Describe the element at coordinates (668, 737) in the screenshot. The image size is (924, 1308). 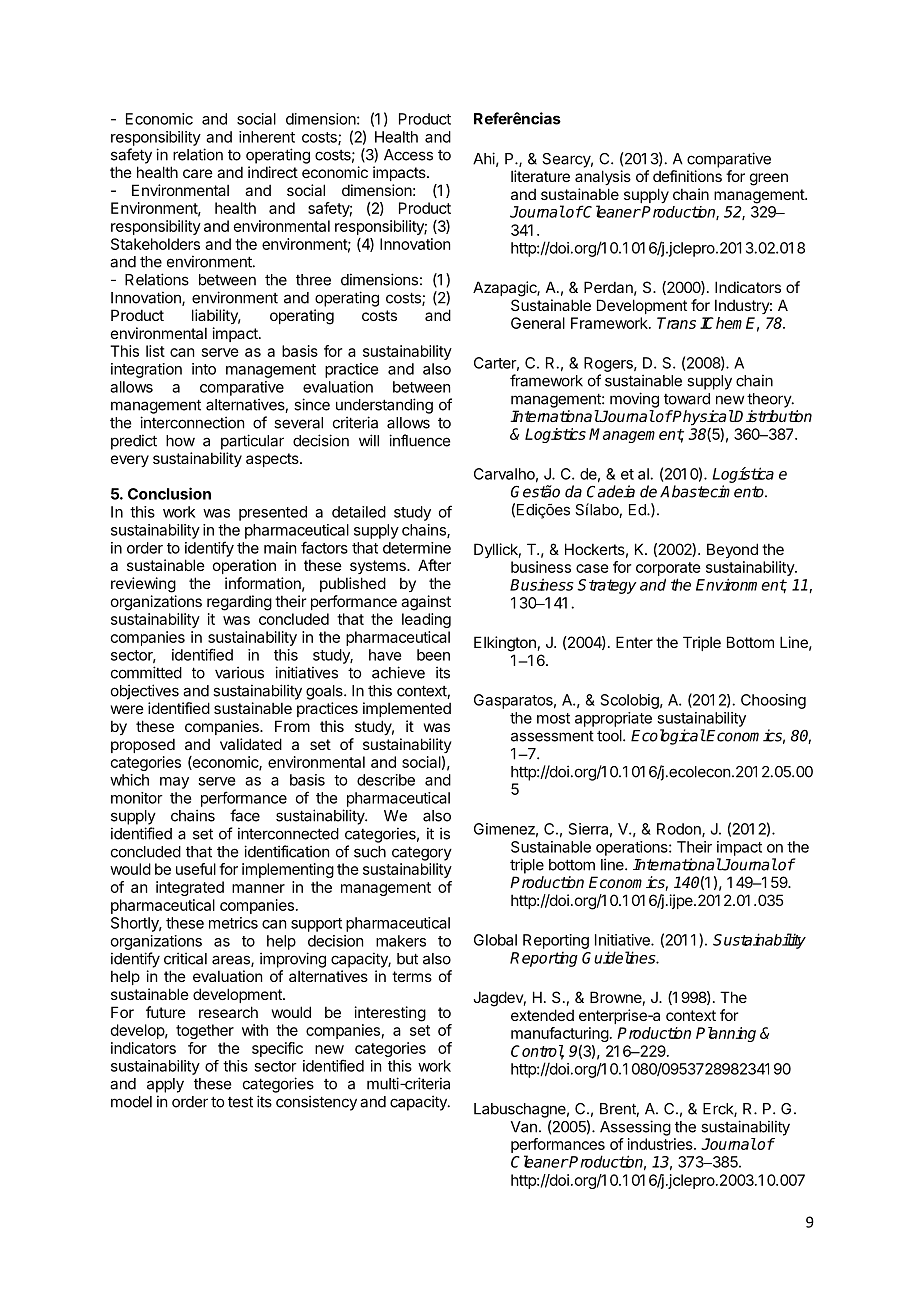
I see `Ecological` at that location.
